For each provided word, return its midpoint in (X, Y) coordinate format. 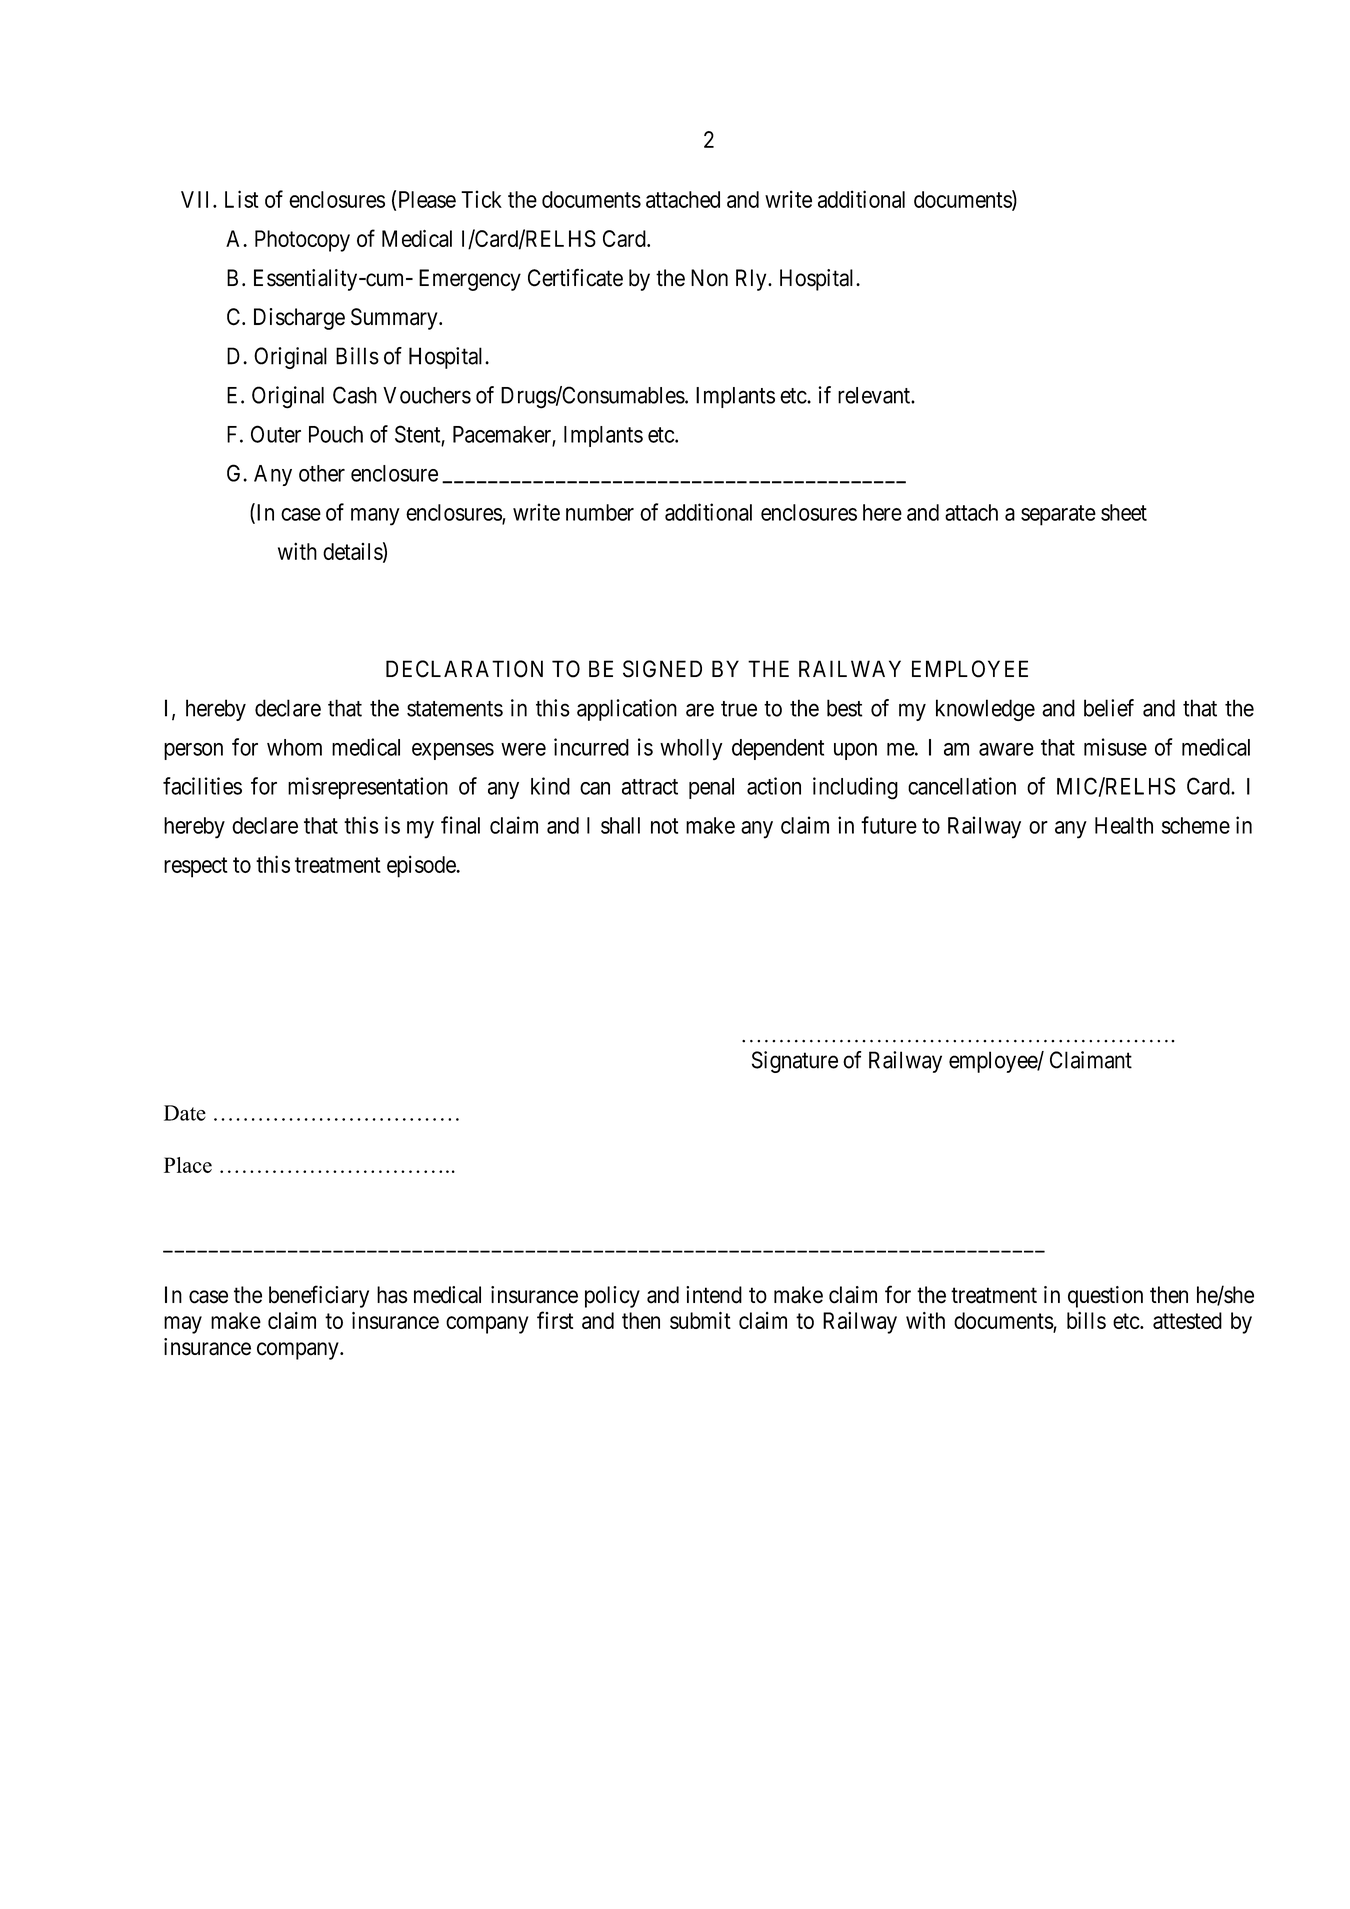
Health (1124, 825)
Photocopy (302, 241)
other (322, 473)
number (600, 512)
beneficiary (319, 1296)
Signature (795, 1062)
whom (294, 747)
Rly (752, 280)
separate (1058, 515)
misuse (1115, 747)
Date (185, 1113)
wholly (691, 749)
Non (709, 278)
